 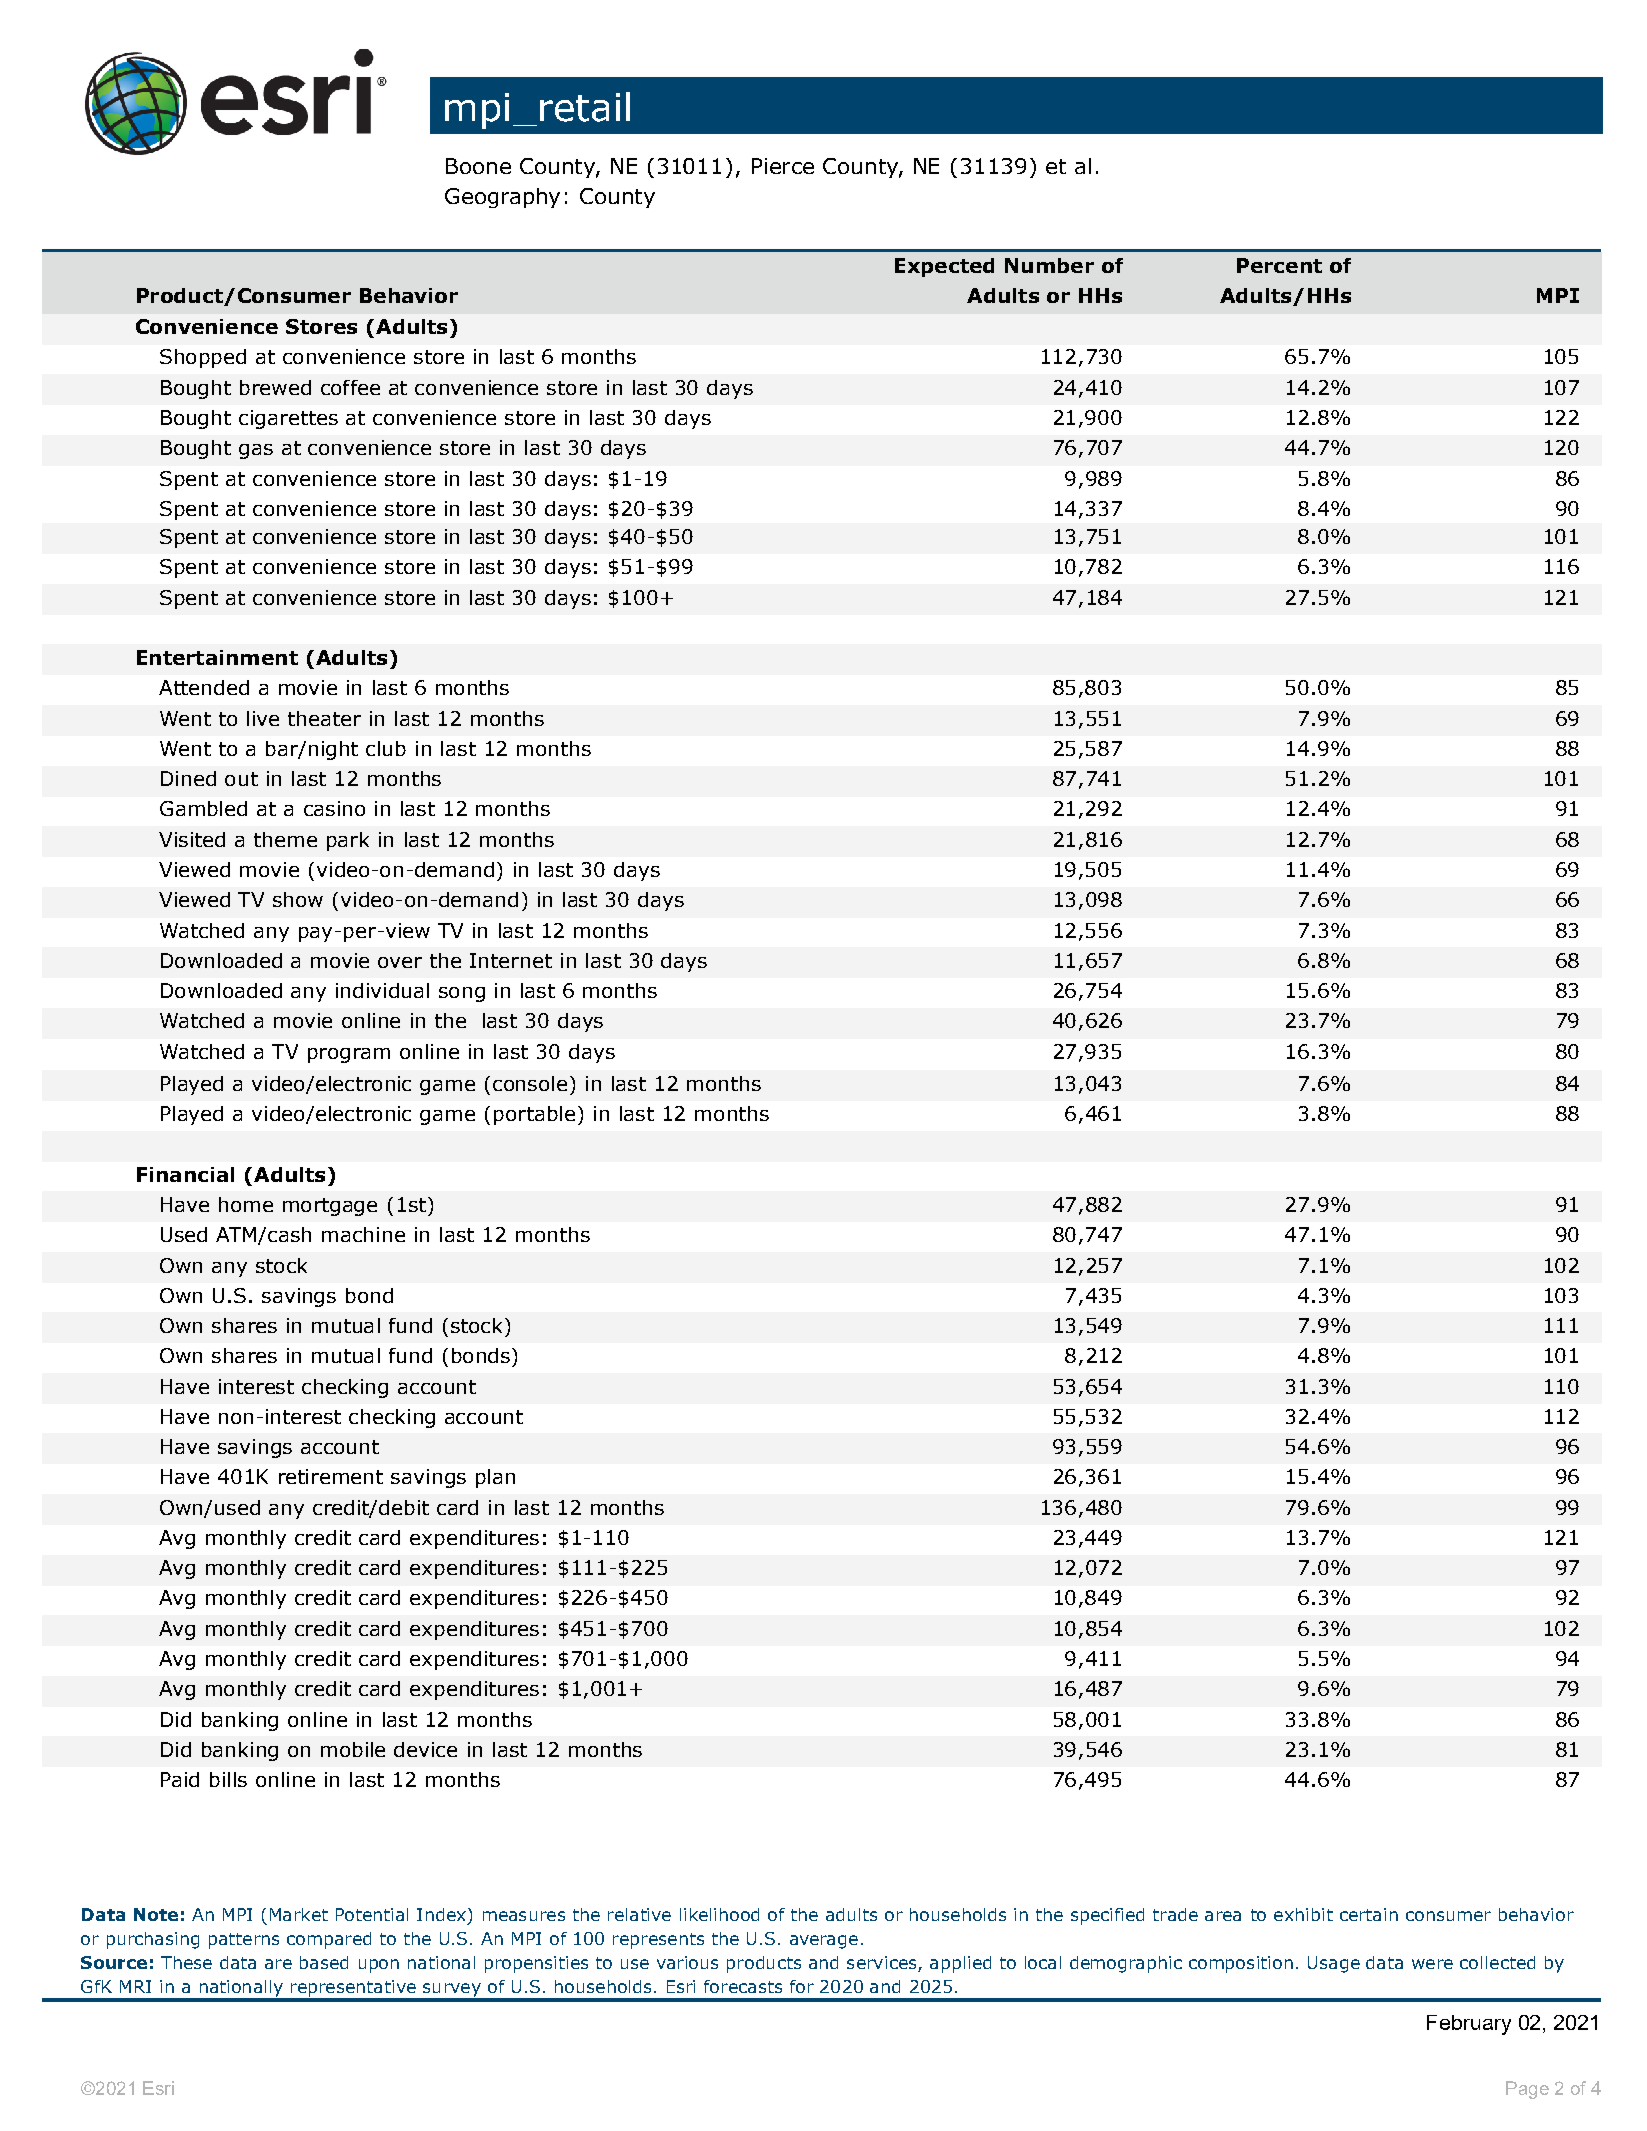 I want to click on Pierce, so click(x=783, y=166).
